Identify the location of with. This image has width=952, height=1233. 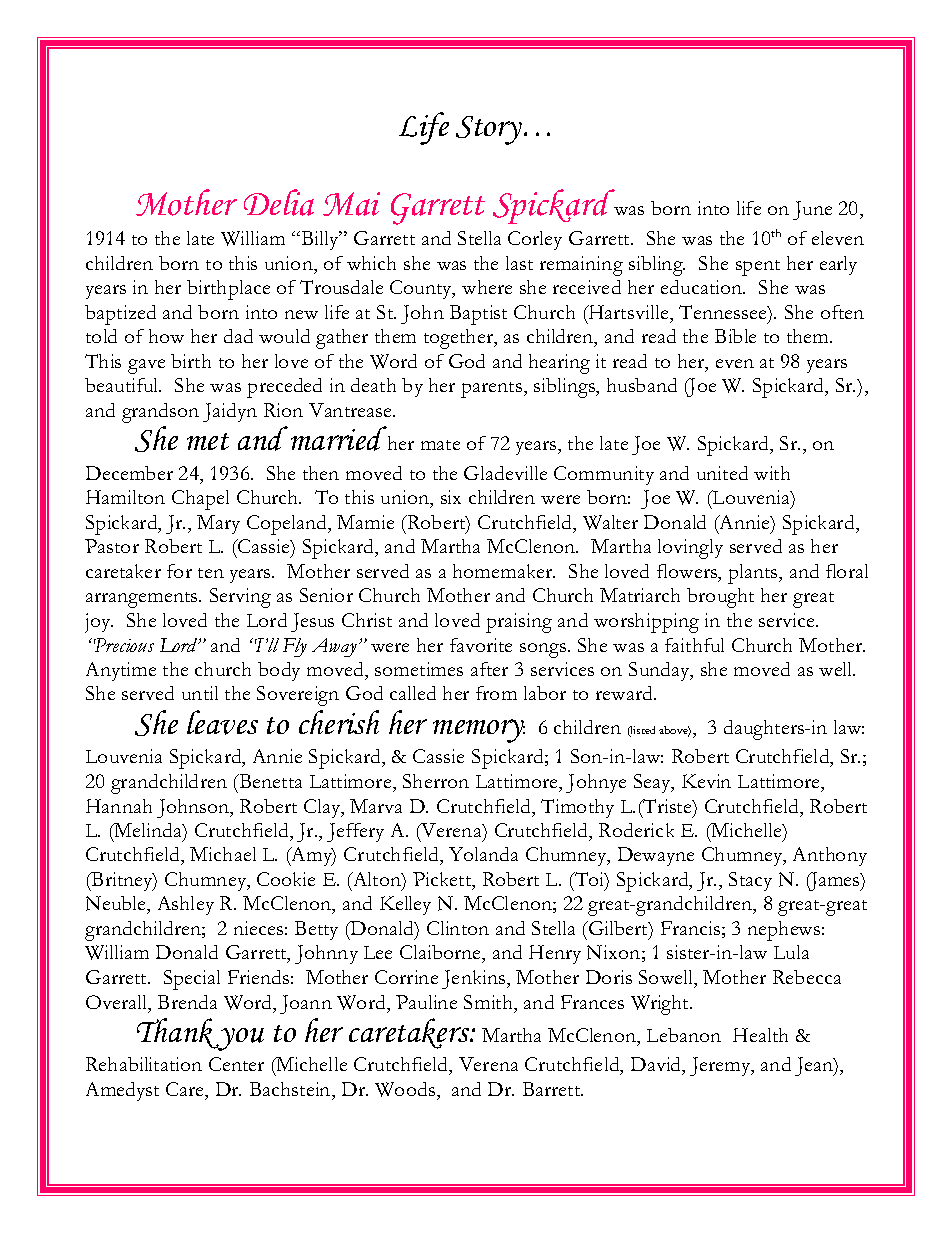
(772, 473).
